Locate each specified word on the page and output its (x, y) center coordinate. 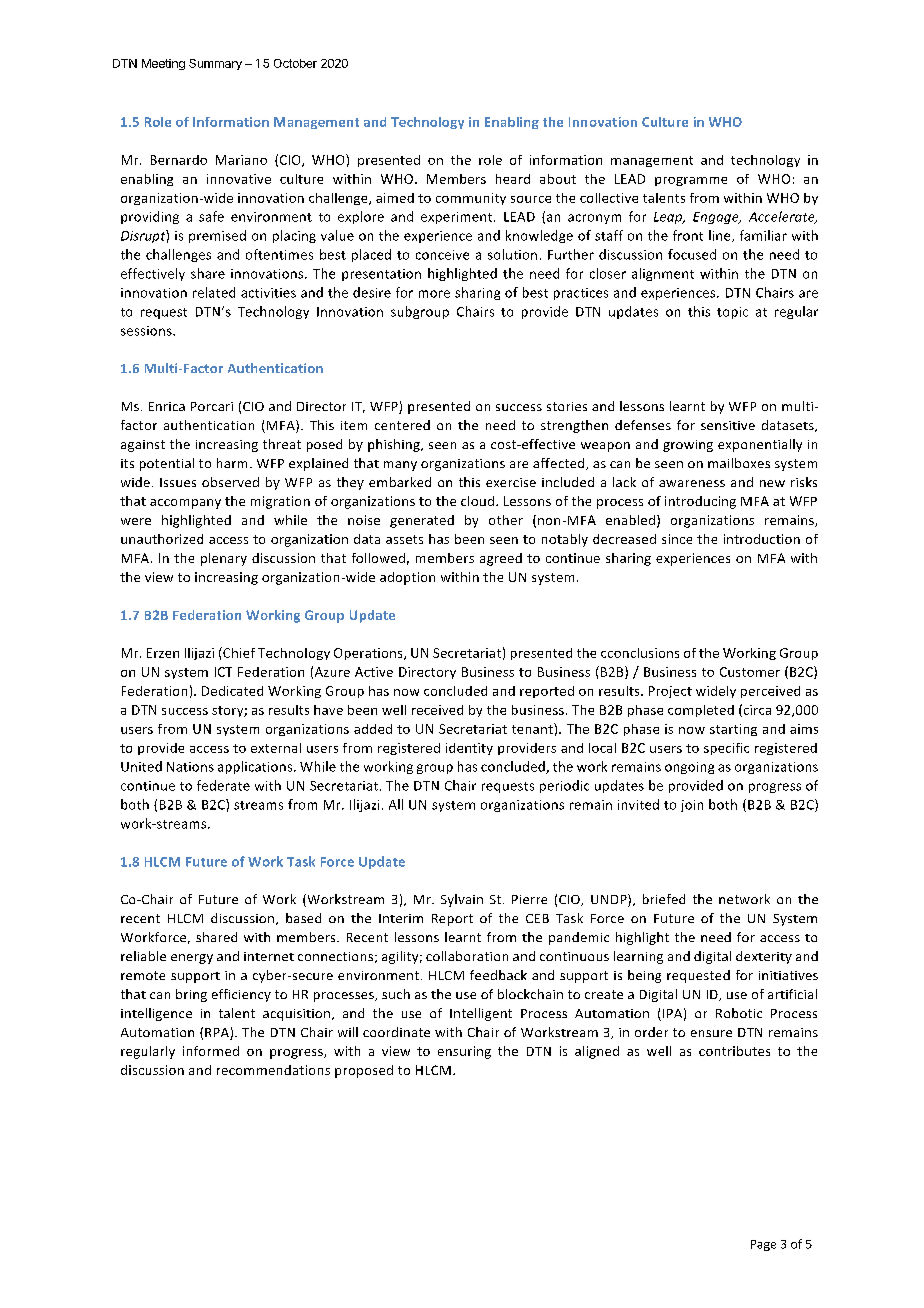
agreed (501, 559)
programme (691, 181)
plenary (224, 559)
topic (732, 313)
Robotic (739, 1013)
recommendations (273, 1070)
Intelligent (481, 1014)
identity (469, 749)
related (214, 292)
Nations (190, 767)
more (434, 294)
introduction (762, 539)
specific (726, 749)
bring (191, 995)
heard (513, 179)
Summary (215, 64)
